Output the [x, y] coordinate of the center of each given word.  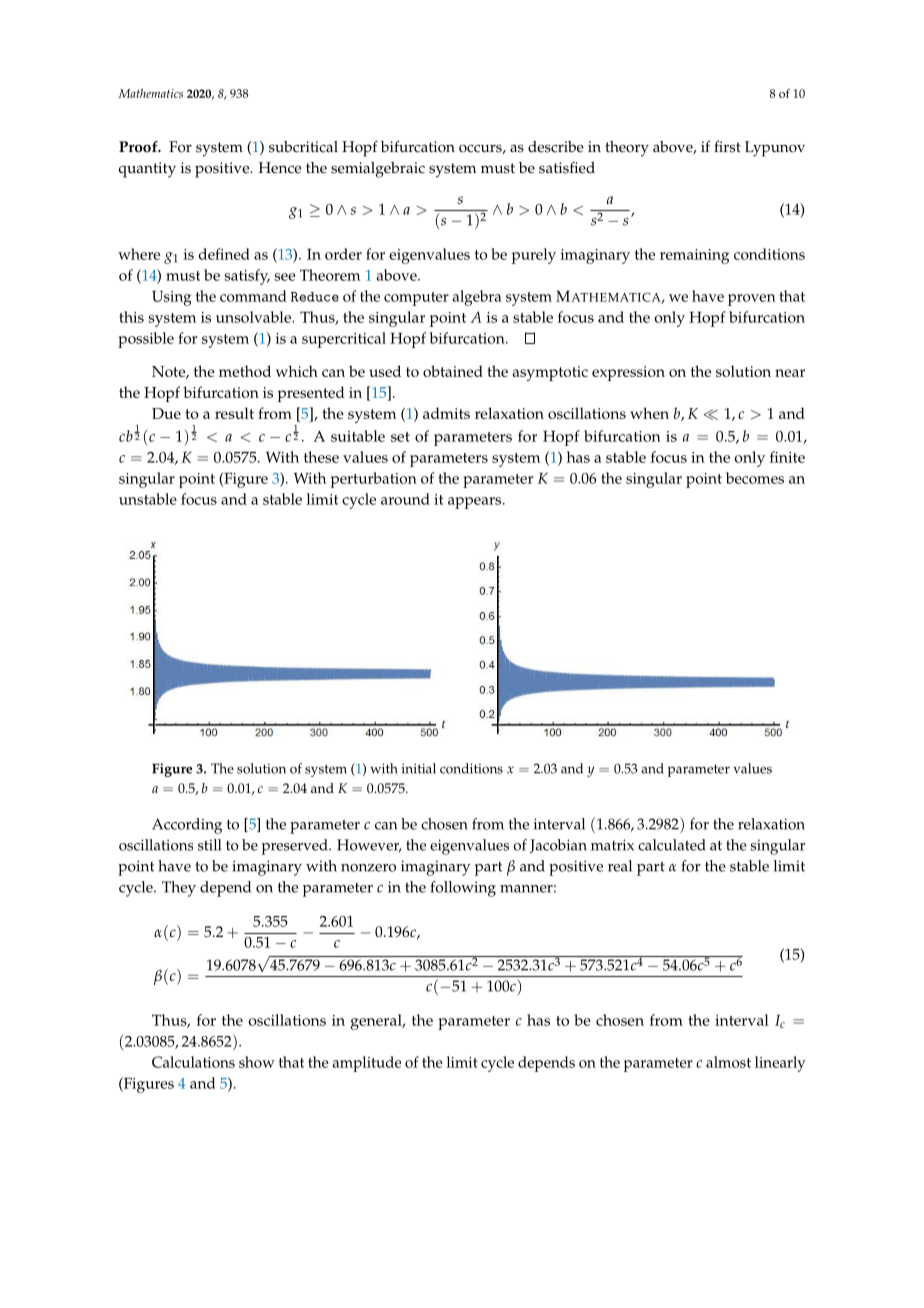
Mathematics [151, 93]
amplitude [366, 1064]
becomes [755, 478]
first [727, 146]
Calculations [193, 1062]
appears [476, 503]
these [321, 457]
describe [556, 147]
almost [728, 1062]
